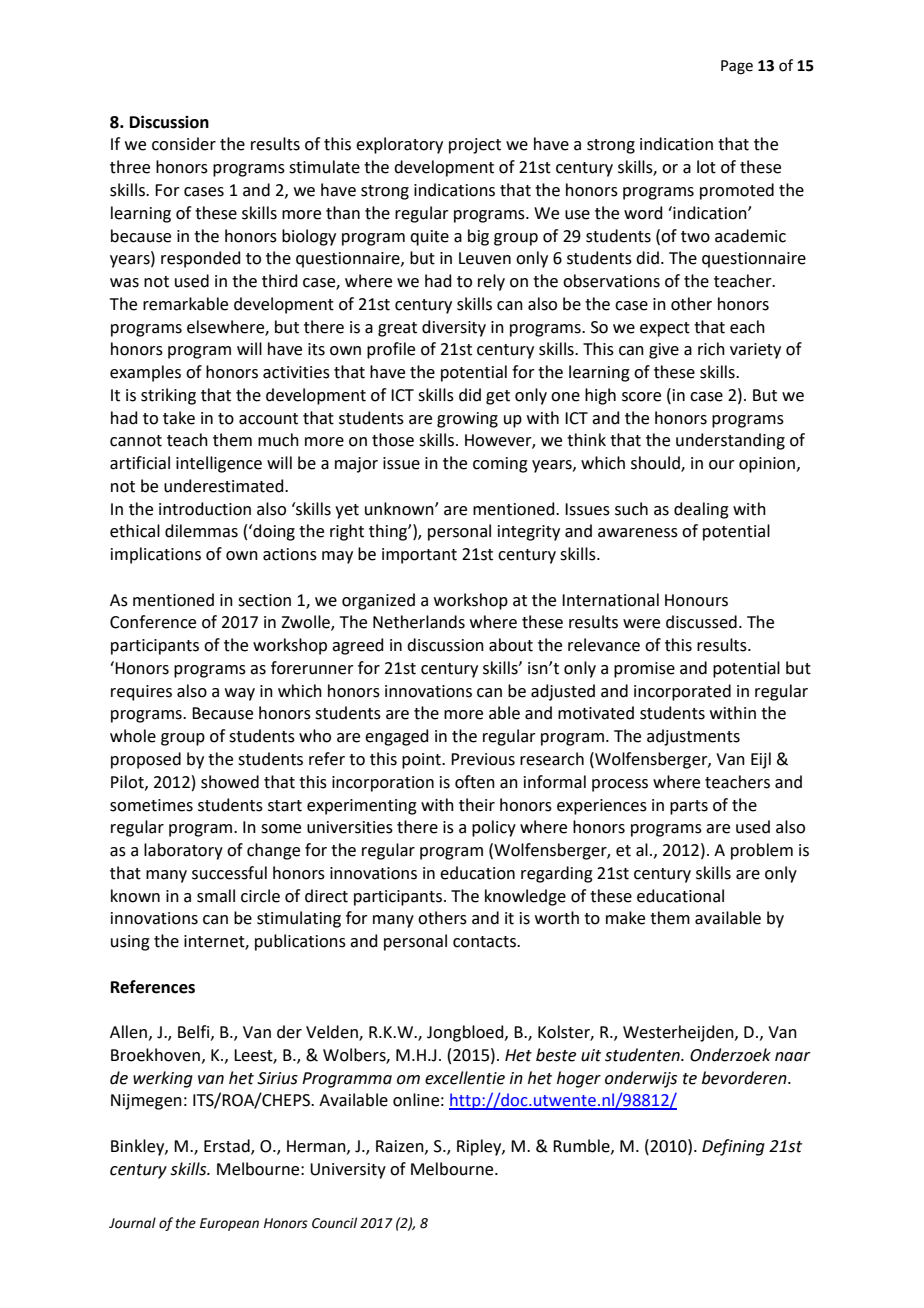  What do you see at coordinates (229, 1224) in the screenshot?
I see `European` at bounding box center [229, 1224].
